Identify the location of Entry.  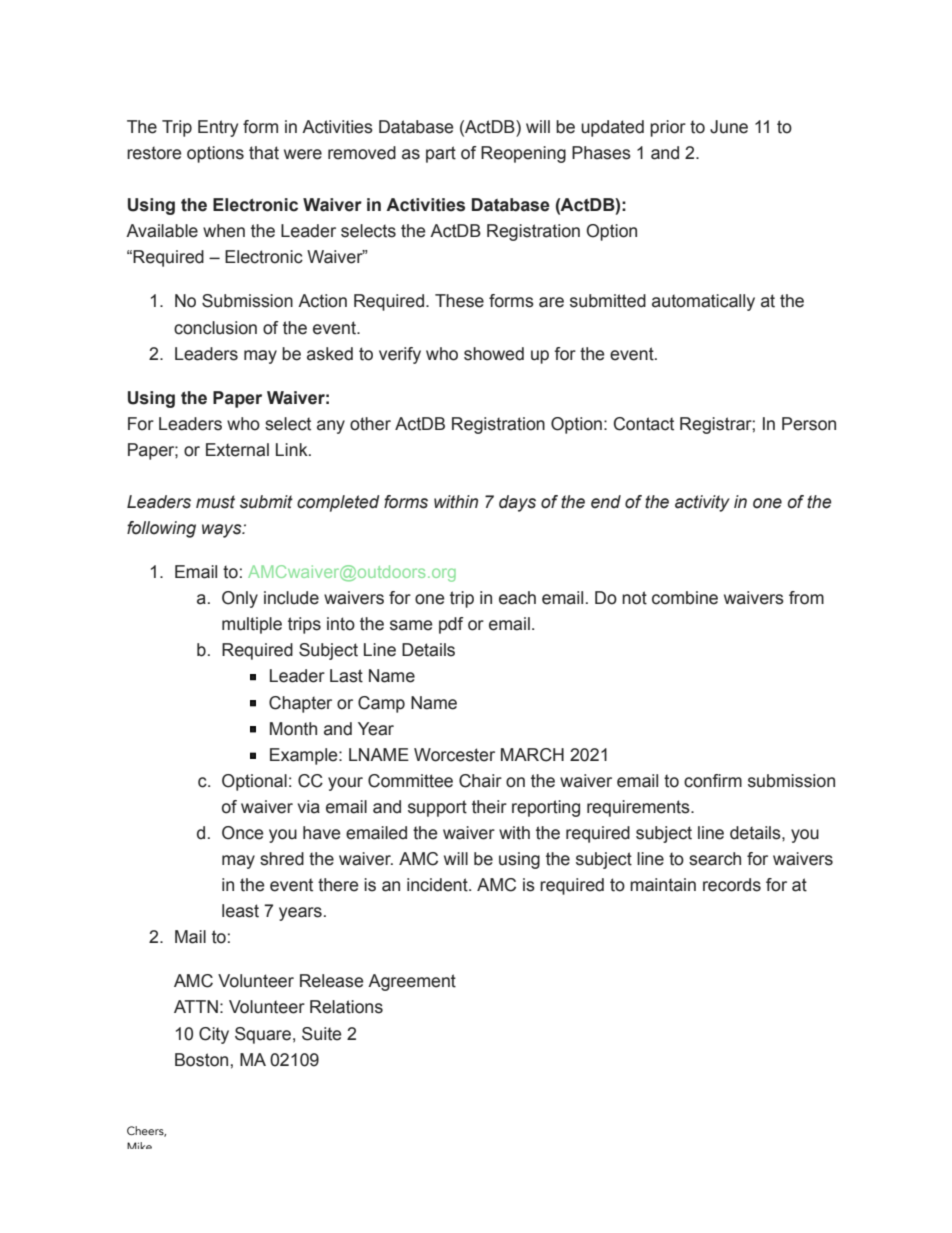
(218, 128).
